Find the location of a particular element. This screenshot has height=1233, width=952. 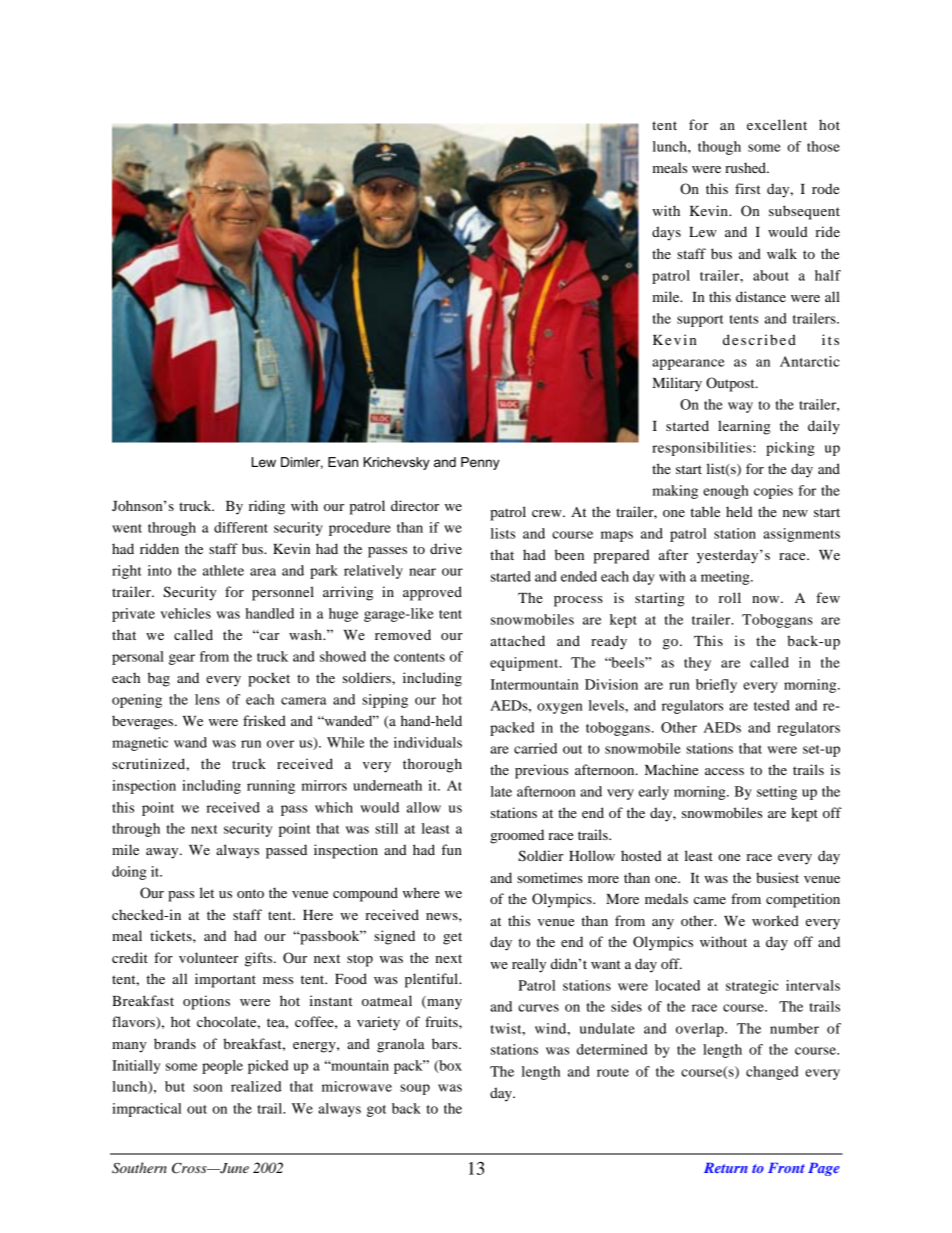

days is located at coordinates (666, 233).
